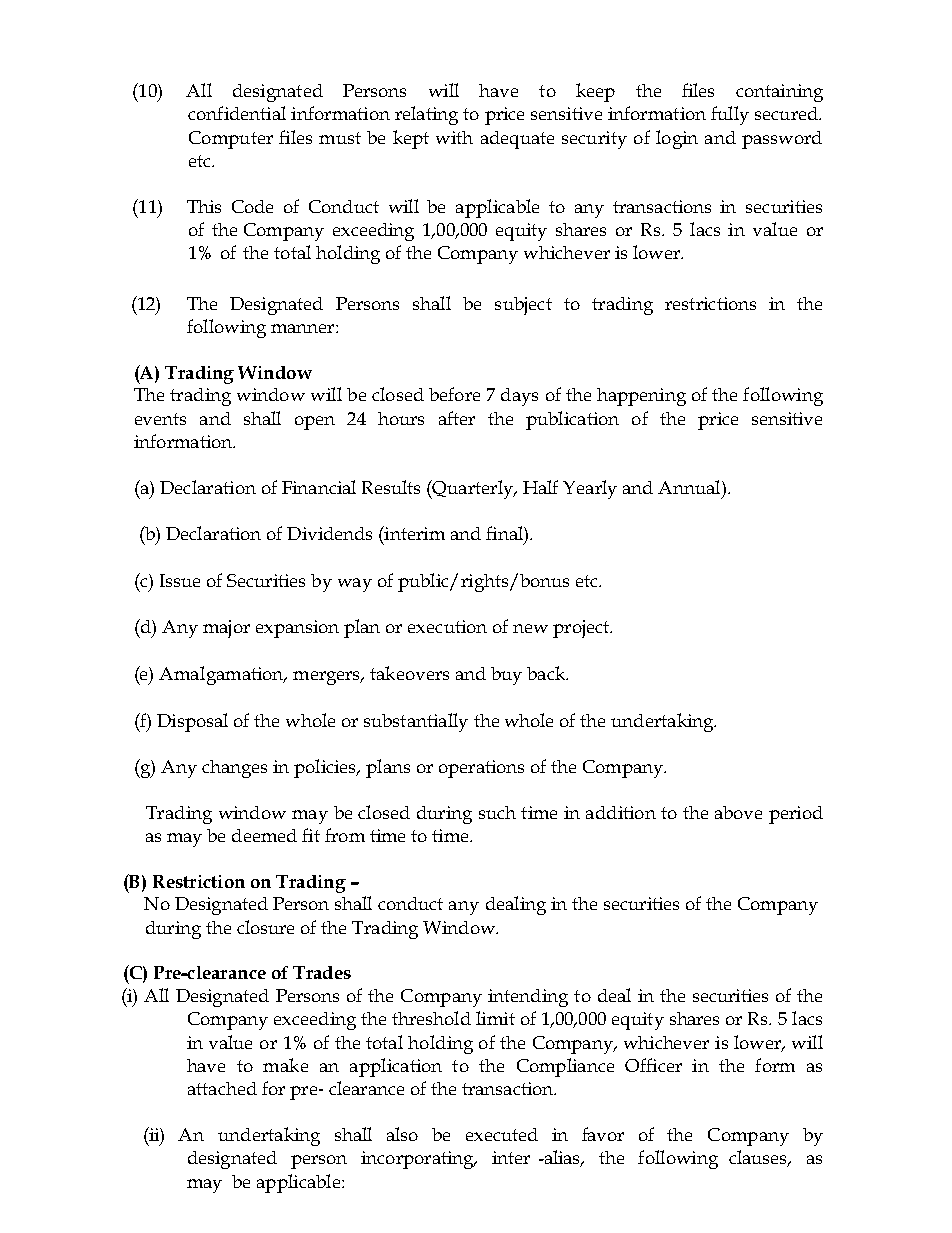 The image size is (952, 1233). Describe the element at coordinates (447, 626) in the screenshot. I see `execution` at that location.
